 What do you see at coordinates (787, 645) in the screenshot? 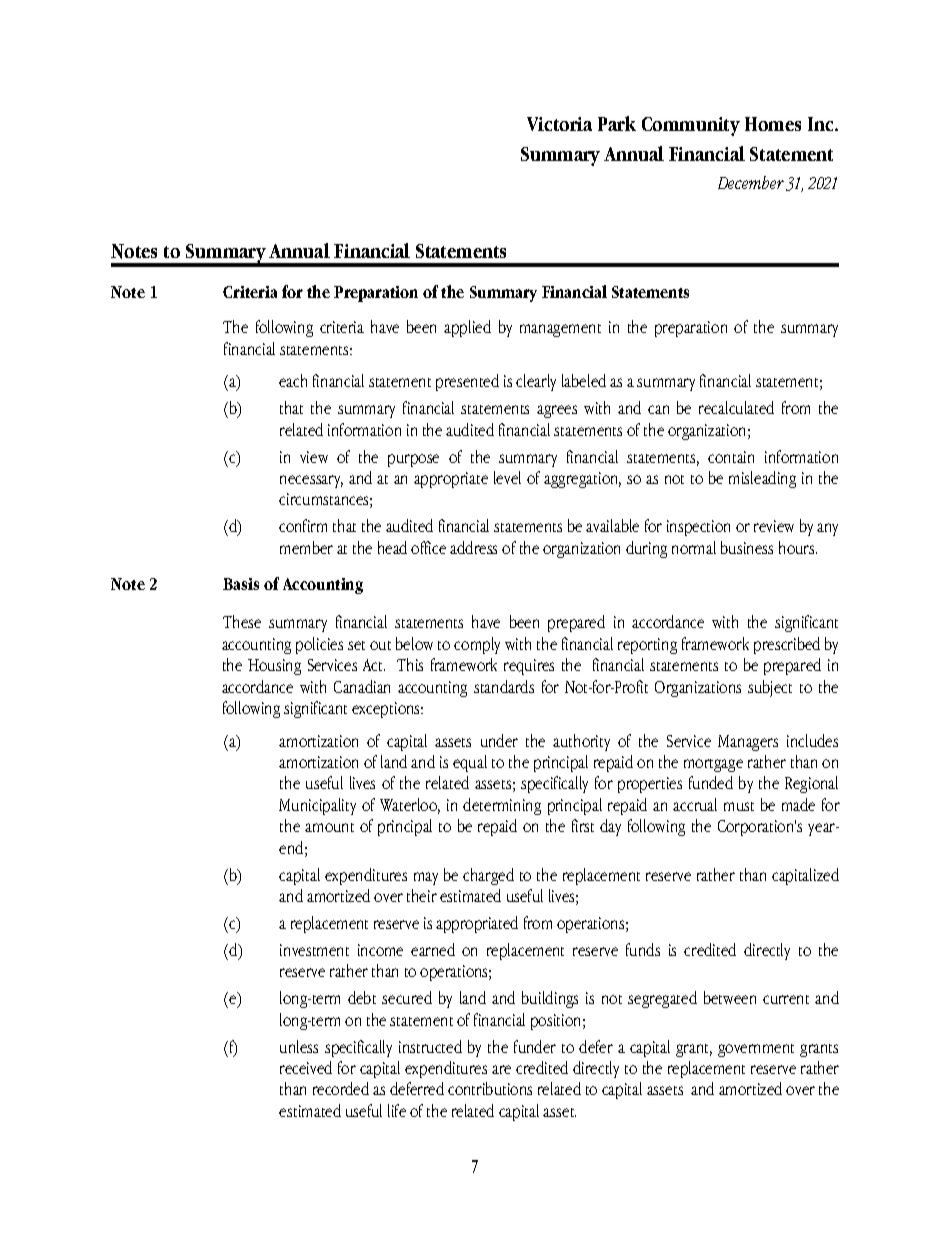
I see `prescribed` at bounding box center [787, 645].
